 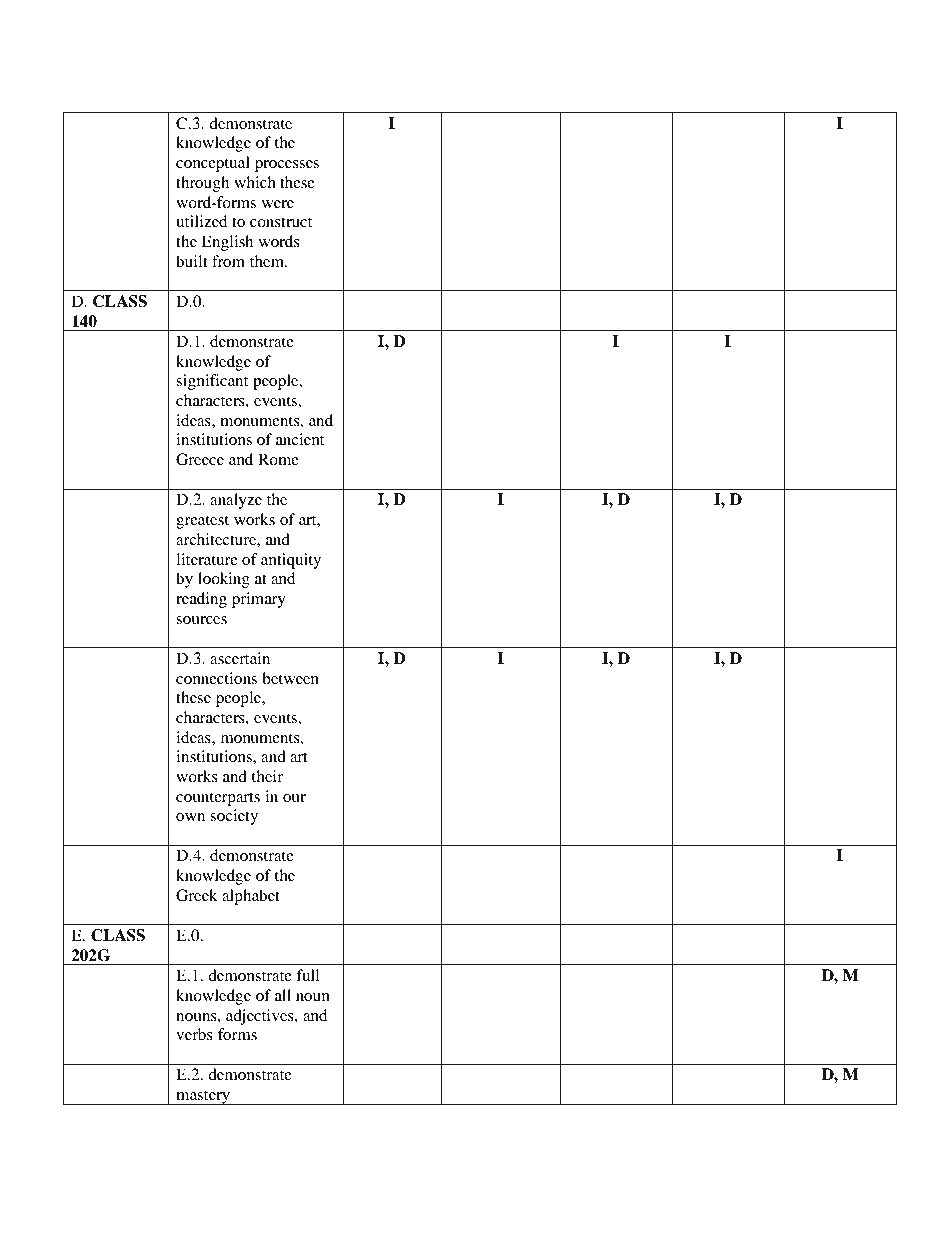 I want to click on Greek, so click(x=197, y=895).
